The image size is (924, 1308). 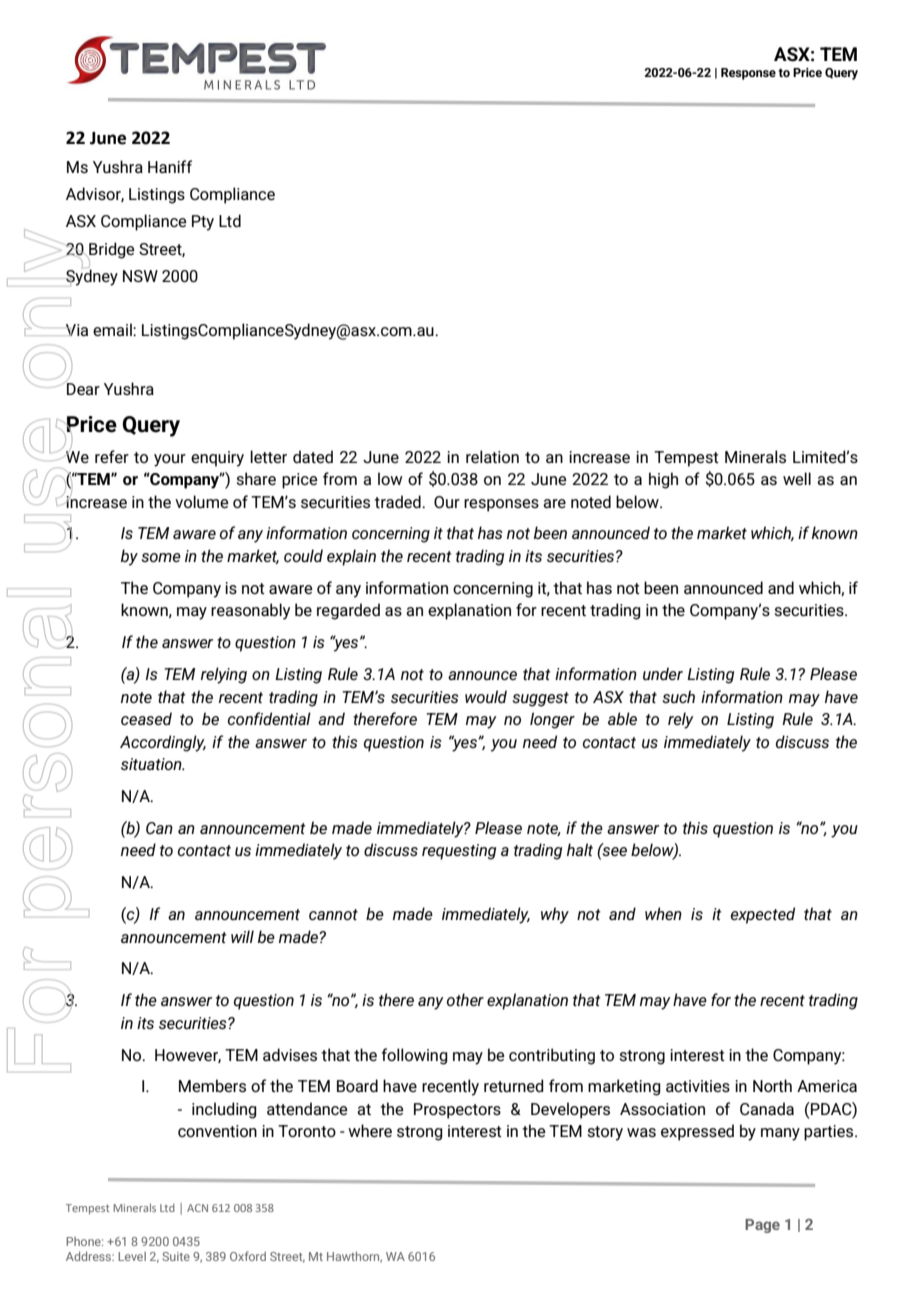 I want to click on high, so click(x=663, y=480).
